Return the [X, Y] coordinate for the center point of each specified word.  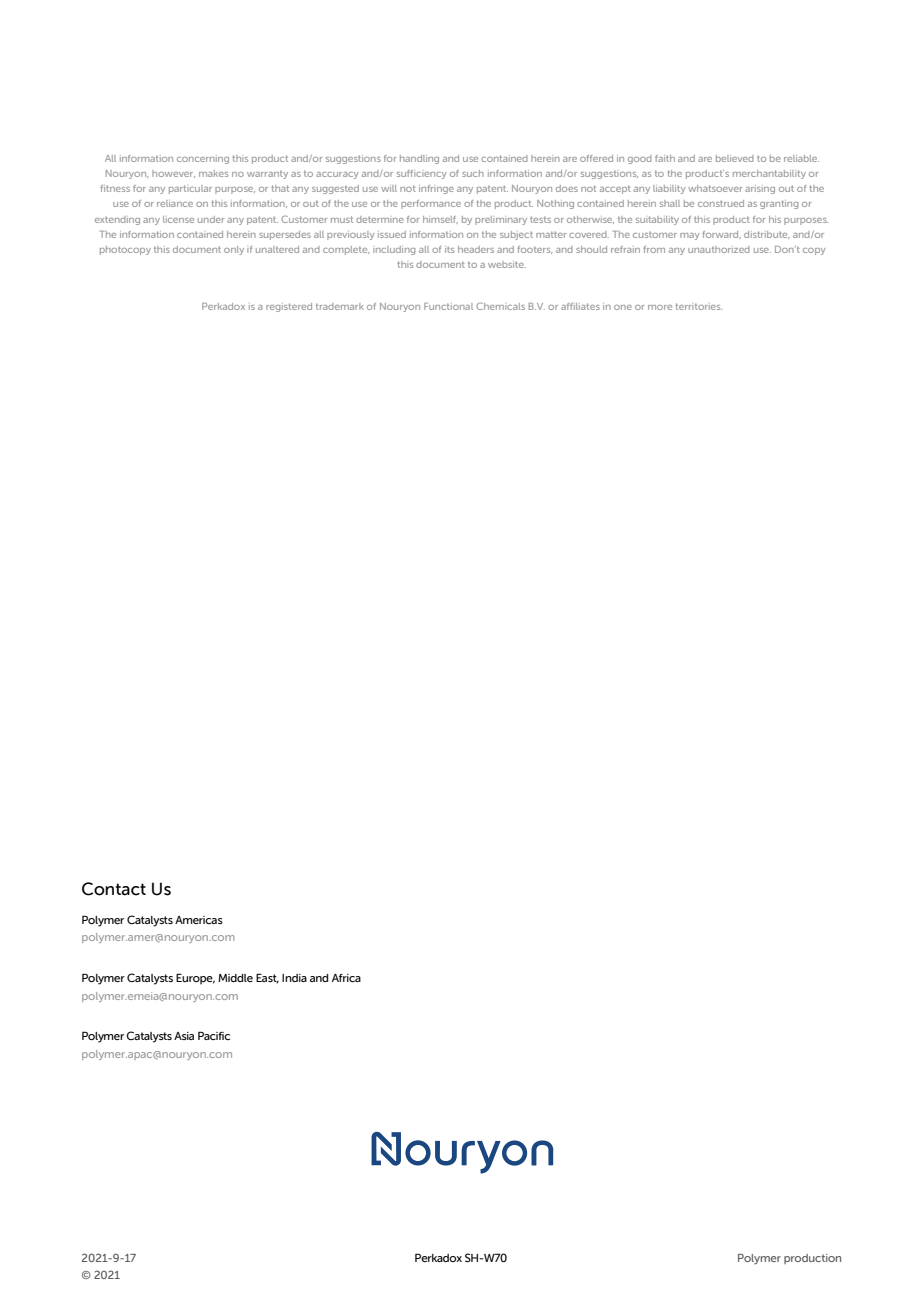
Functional [448, 306]
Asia [184, 1036]
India [294, 978]
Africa [346, 978]
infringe [436, 189]
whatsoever [715, 188]
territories [698, 306]
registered [289, 307]
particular [190, 189]
